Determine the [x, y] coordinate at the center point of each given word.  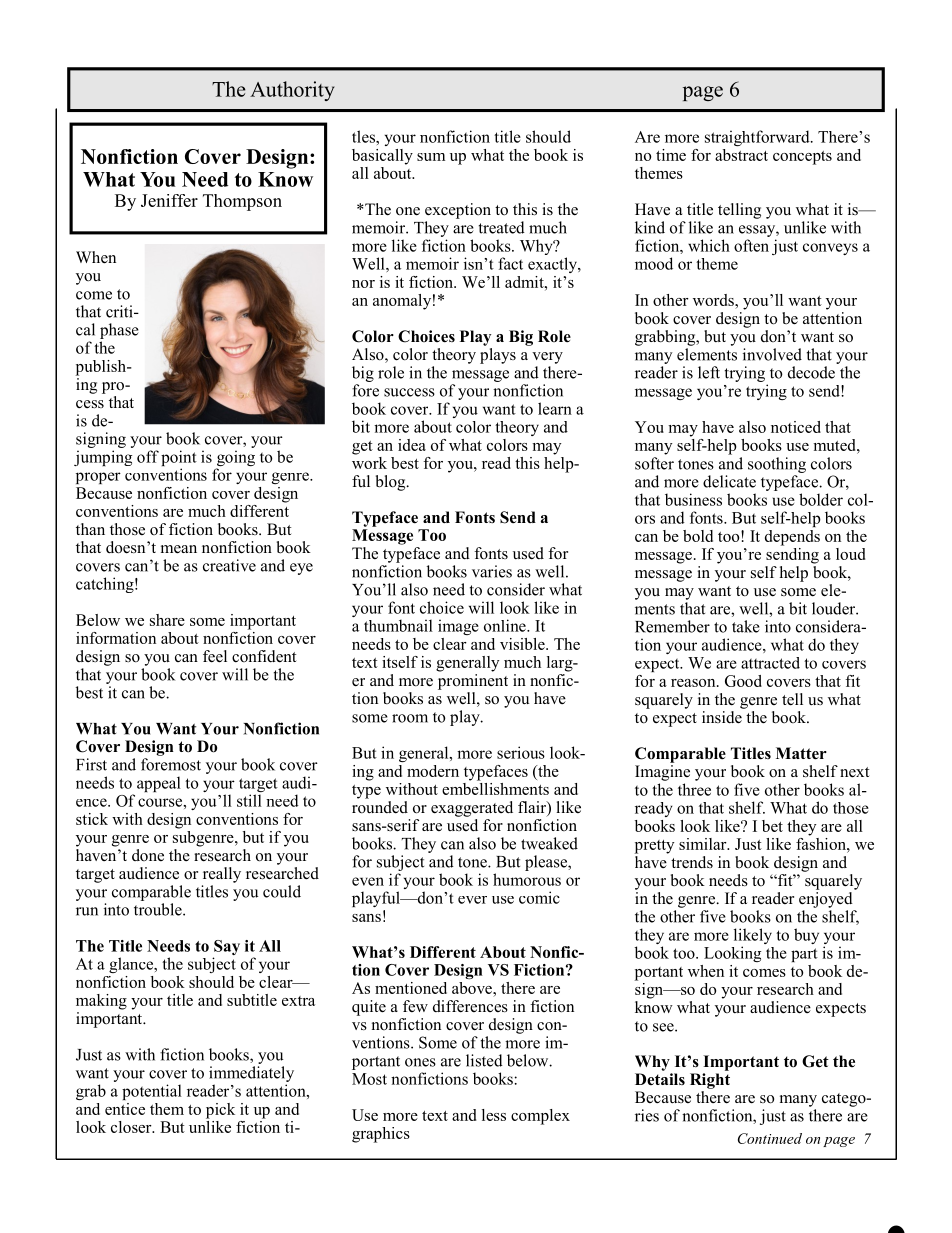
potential [152, 1092]
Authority [292, 91]
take [746, 626]
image [458, 627]
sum [431, 157]
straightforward [758, 138]
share [167, 620]
